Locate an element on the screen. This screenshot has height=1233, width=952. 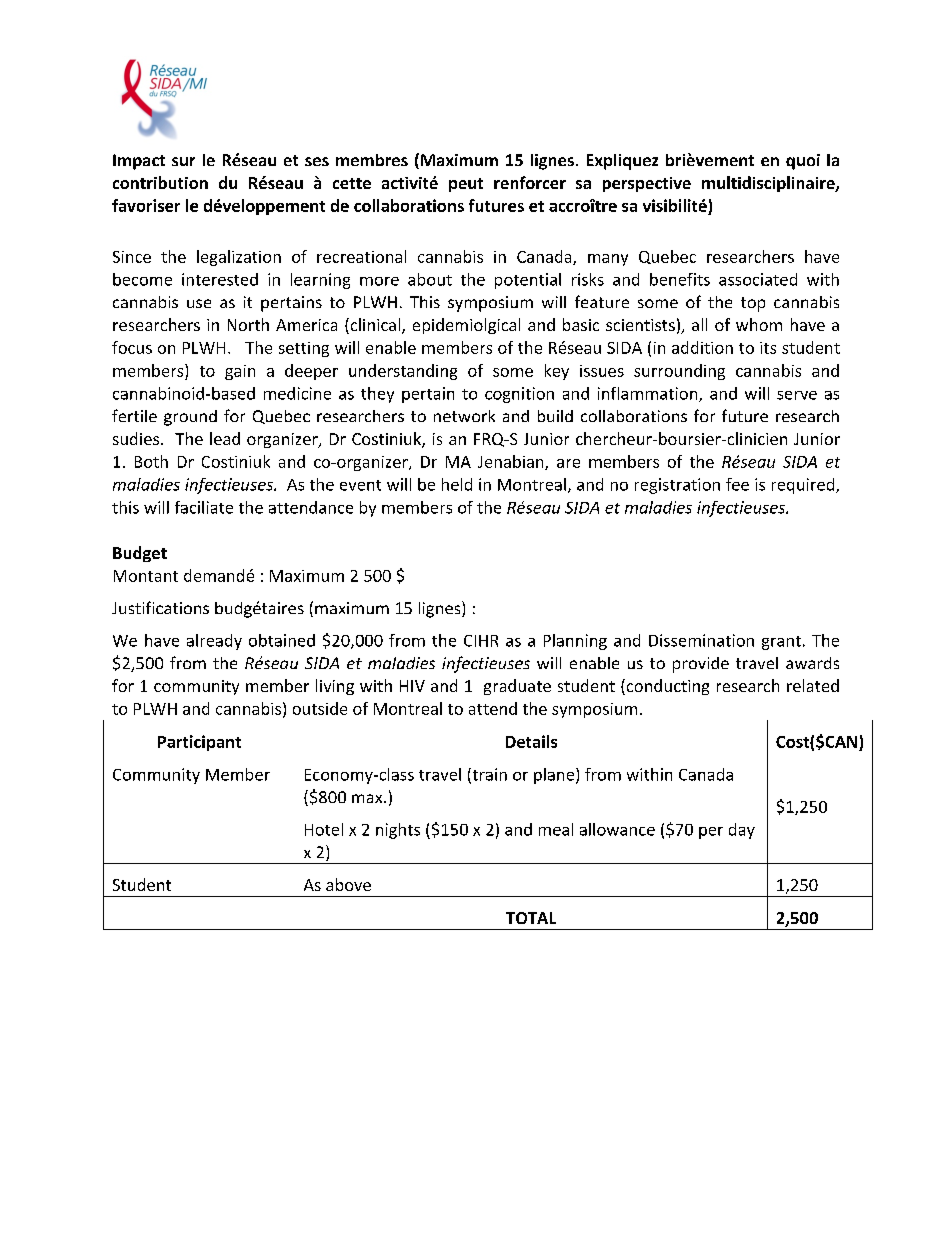
contribution is located at coordinates (160, 182).
